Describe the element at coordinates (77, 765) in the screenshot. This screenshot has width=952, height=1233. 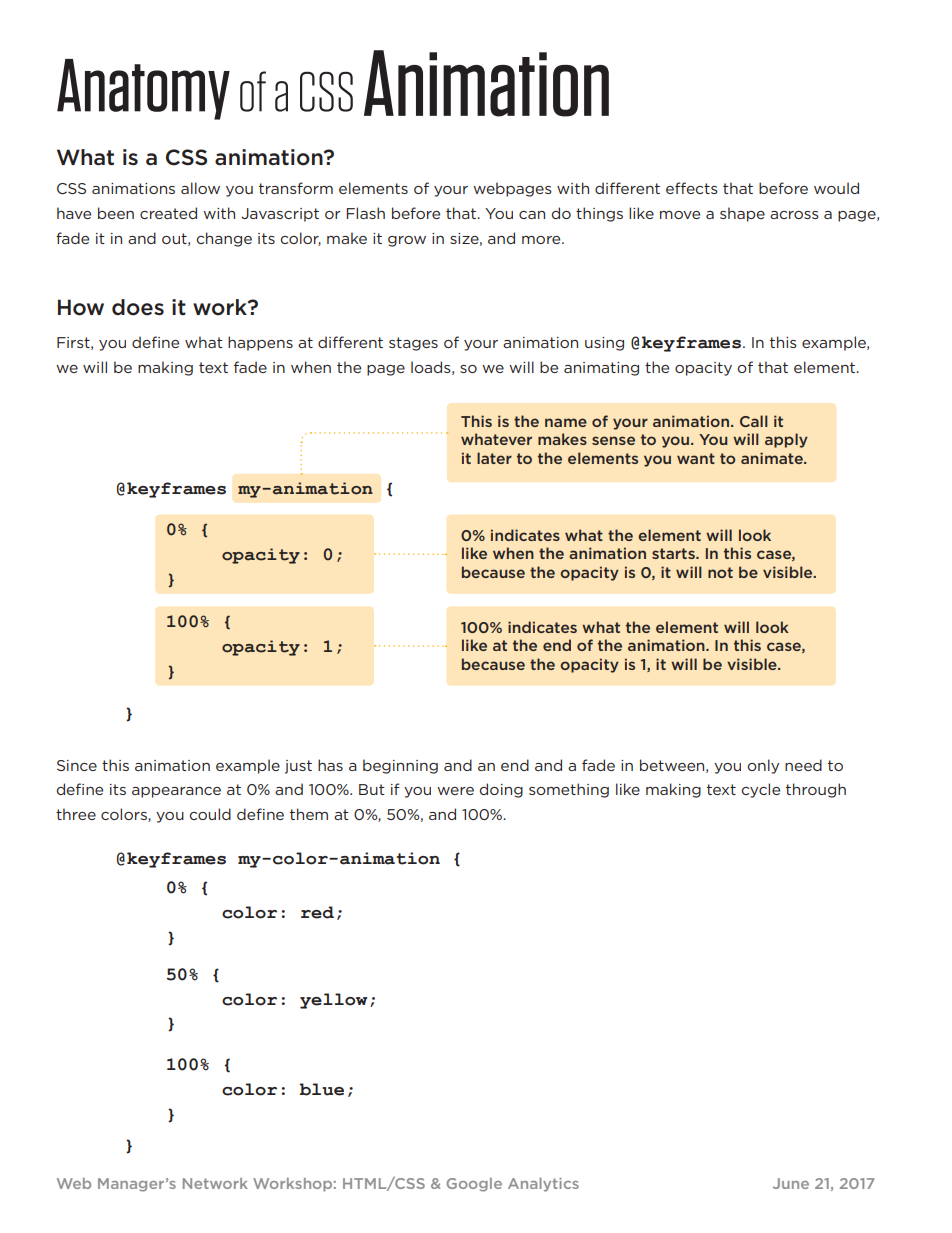
I see `Since` at that location.
